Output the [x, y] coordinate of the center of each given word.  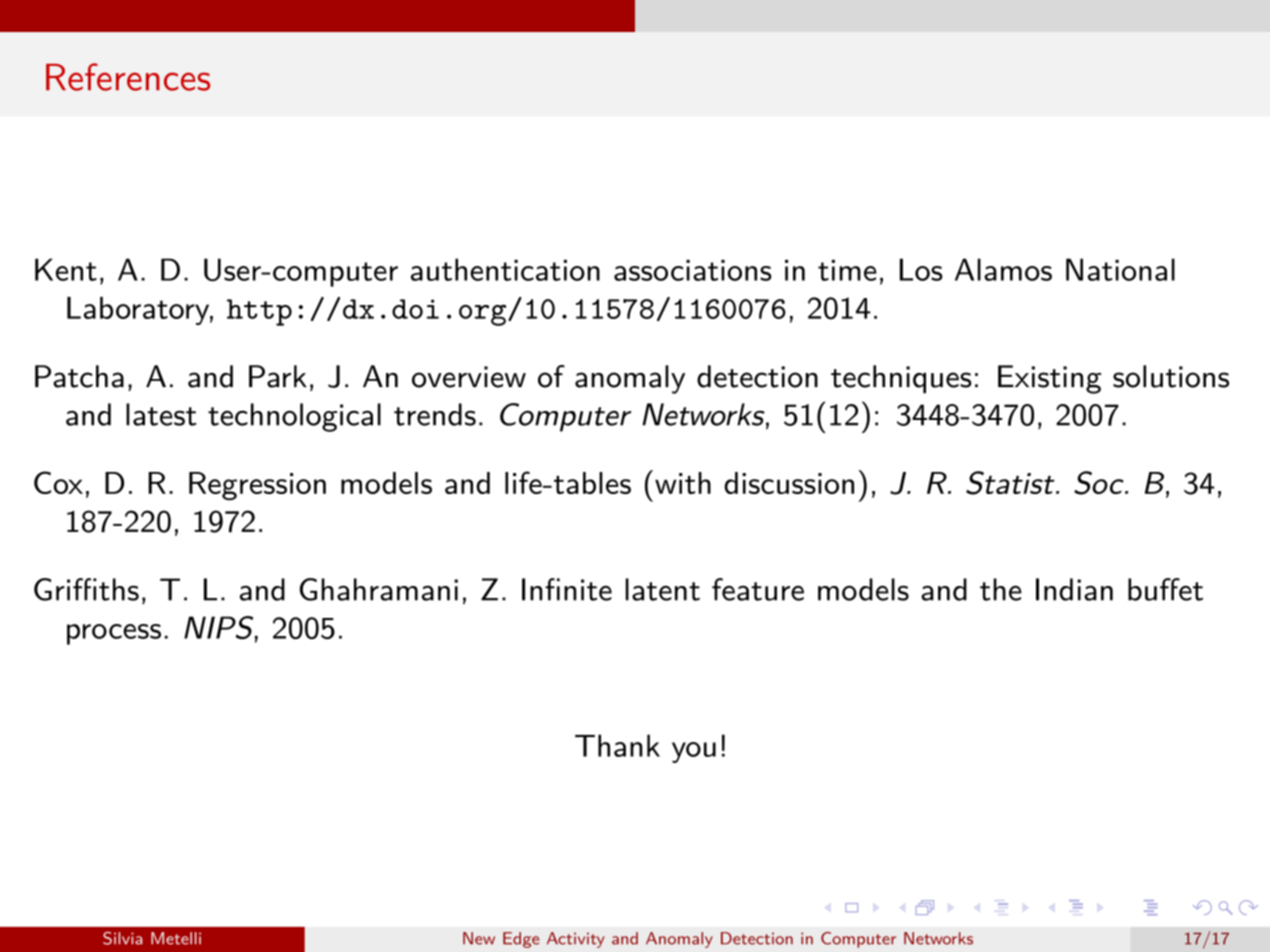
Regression [257, 486]
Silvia [122, 938]
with [683, 483]
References [128, 77]
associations [693, 270]
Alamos [1003, 269]
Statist [1011, 483]
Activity [576, 940]
